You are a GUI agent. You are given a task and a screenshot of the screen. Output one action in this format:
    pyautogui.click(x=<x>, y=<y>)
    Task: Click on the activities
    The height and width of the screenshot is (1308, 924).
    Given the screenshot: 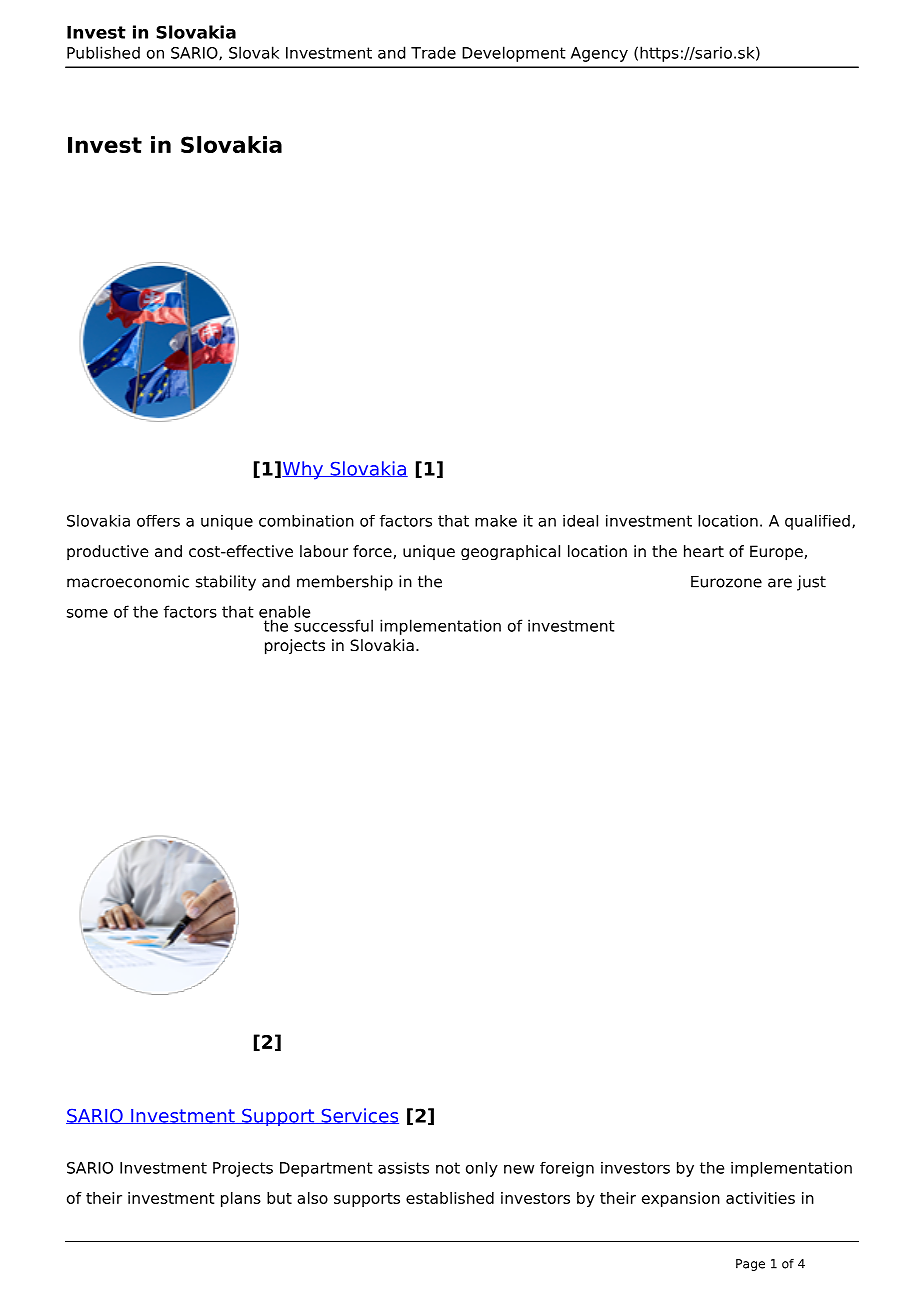 What is the action you would take?
    pyautogui.click(x=760, y=1198)
